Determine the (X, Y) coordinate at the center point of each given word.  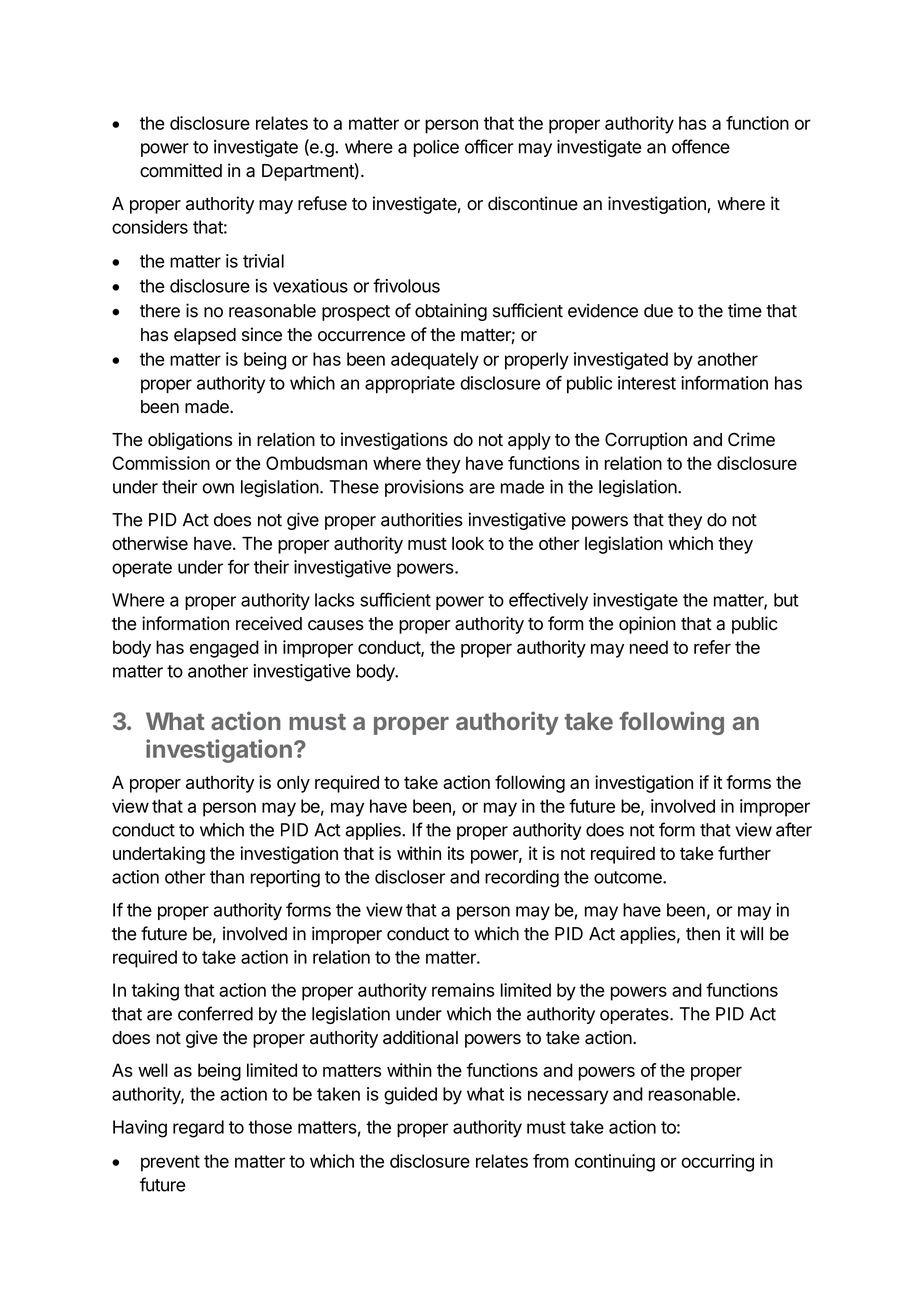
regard (198, 1129)
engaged (224, 649)
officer (489, 146)
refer (712, 647)
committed (181, 170)
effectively (548, 601)
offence (701, 146)
